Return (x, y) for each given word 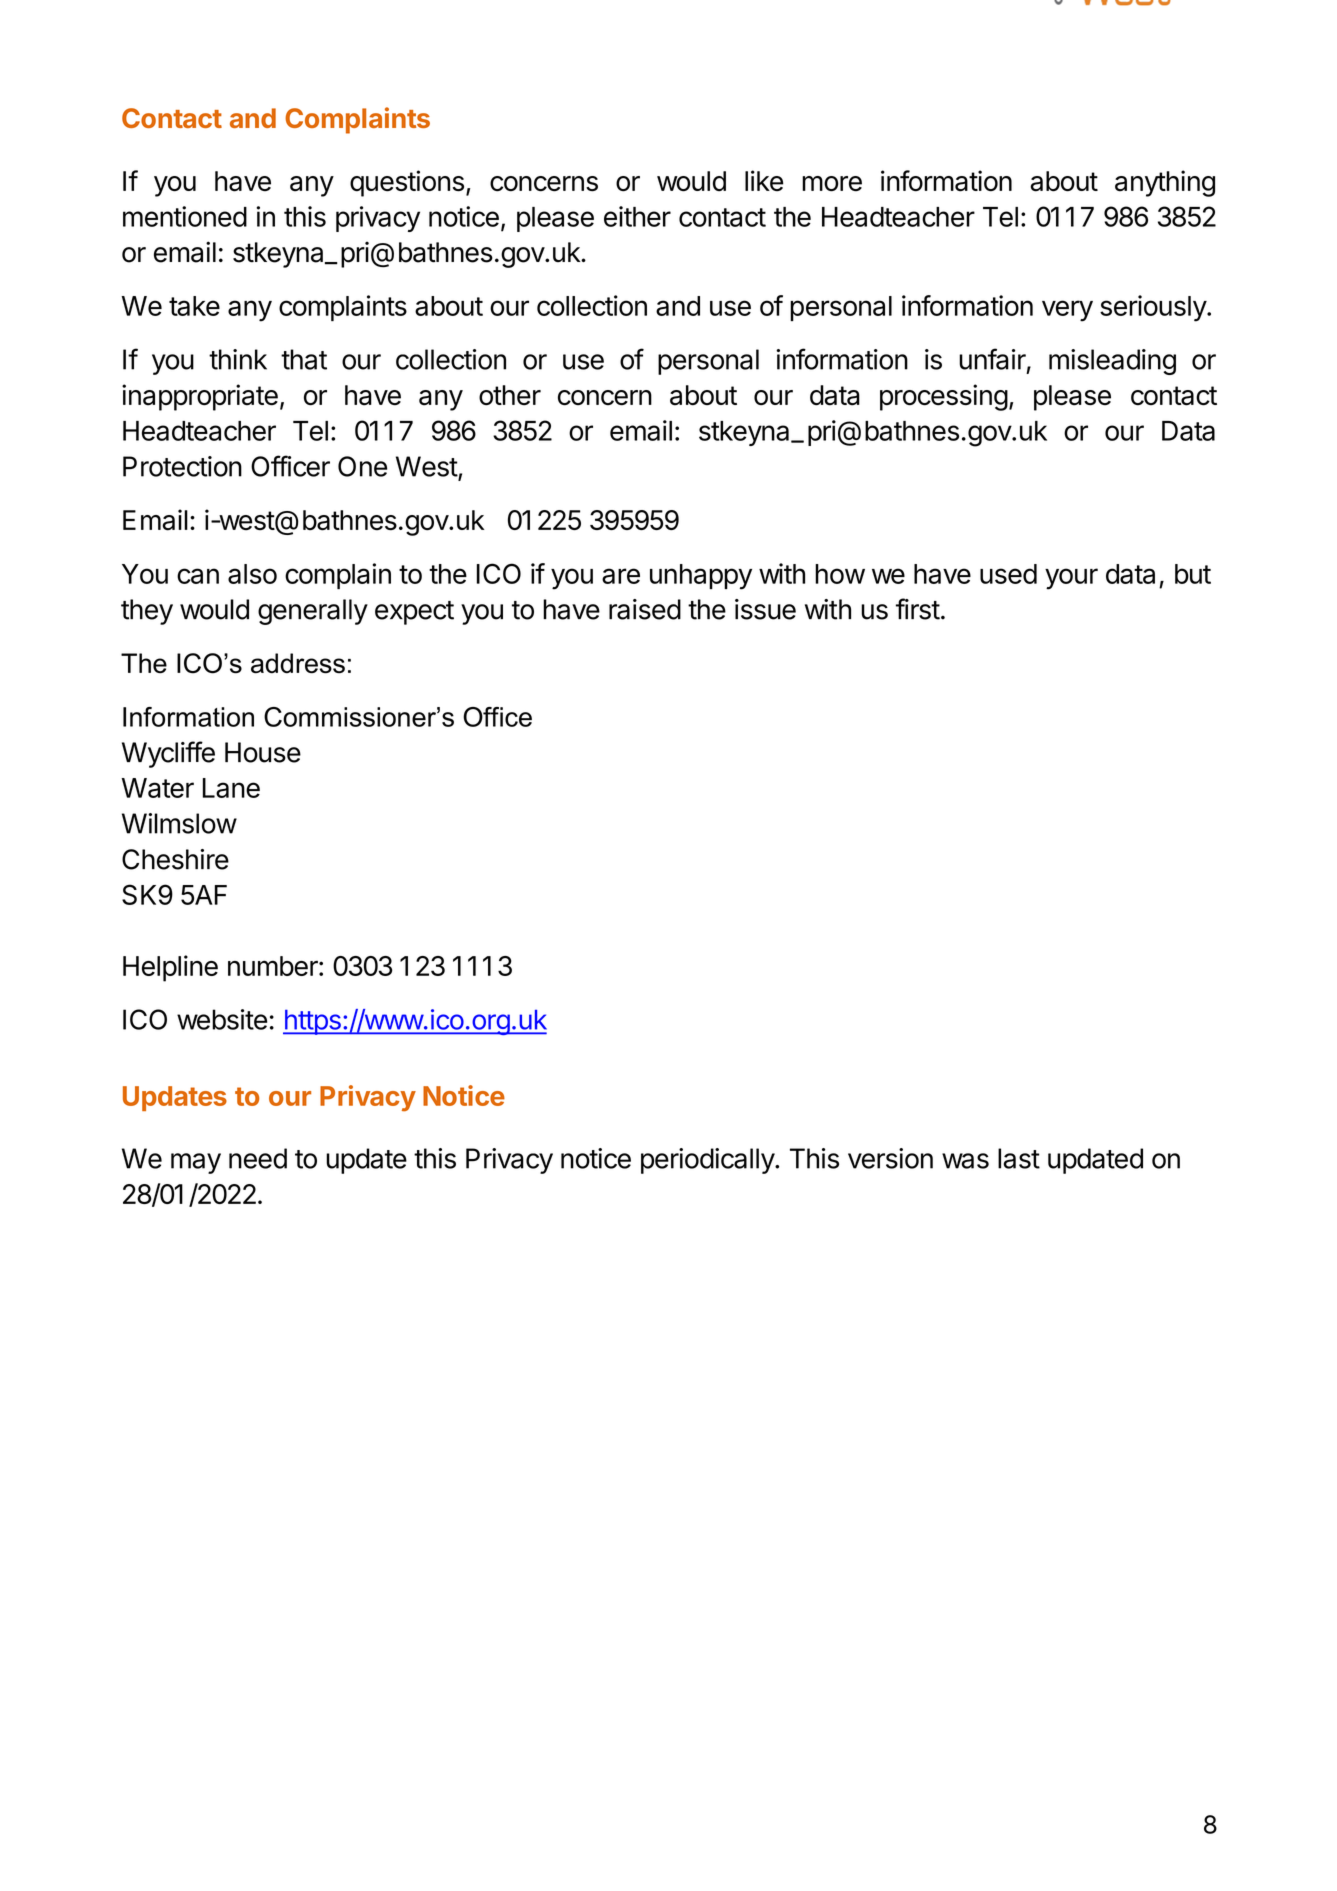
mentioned (185, 216)
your (1071, 579)
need (258, 1158)
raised (645, 609)
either (637, 216)
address (298, 663)
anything (1165, 183)
